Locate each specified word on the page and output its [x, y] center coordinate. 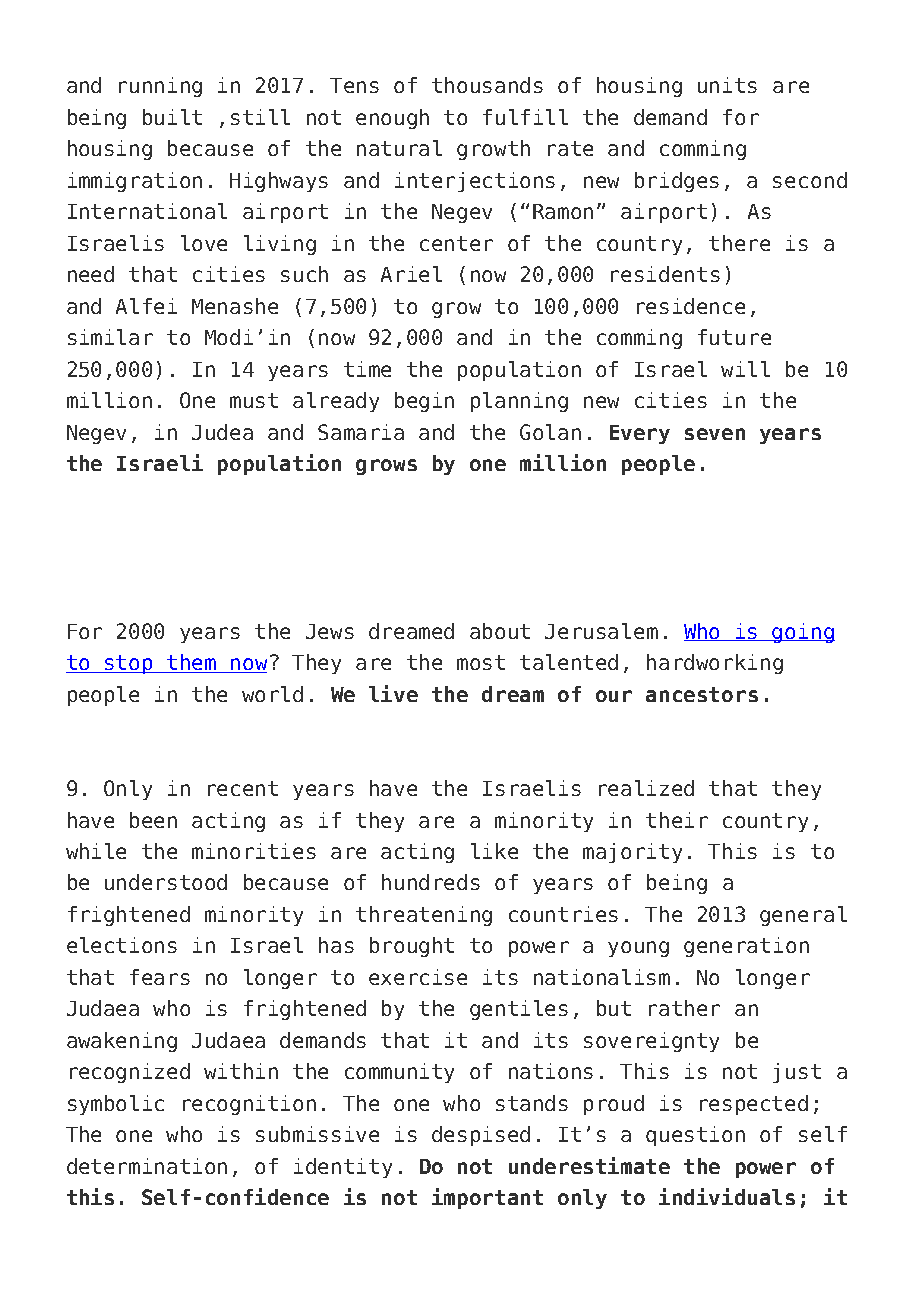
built [172, 117]
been [153, 820]
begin [424, 402]
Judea [222, 432]
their [677, 820]
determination [147, 1166]
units [727, 85]
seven [715, 434]
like [494, 851]
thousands [487, 85]
